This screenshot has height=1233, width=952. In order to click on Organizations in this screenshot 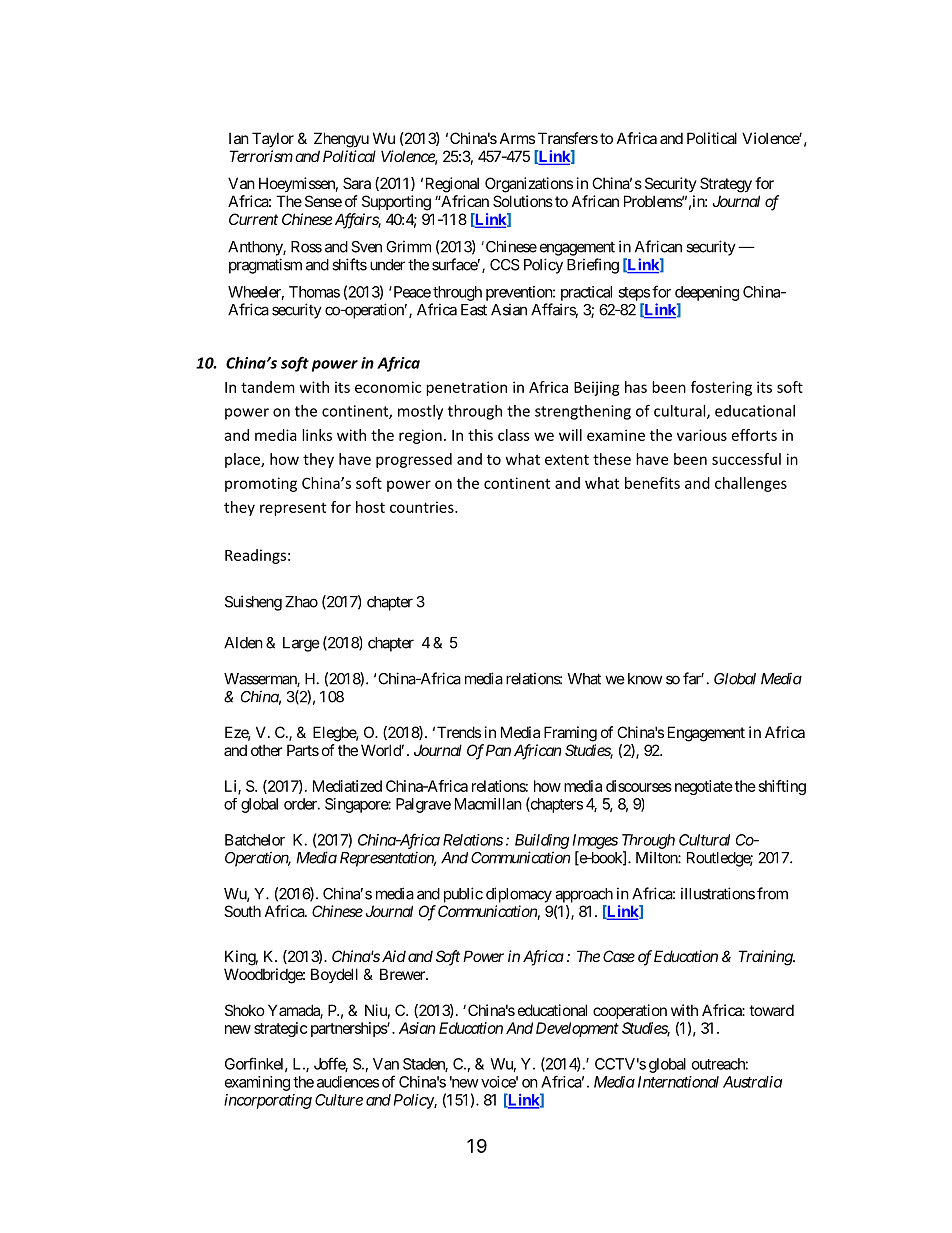, I will do `click(529, 185)`.
